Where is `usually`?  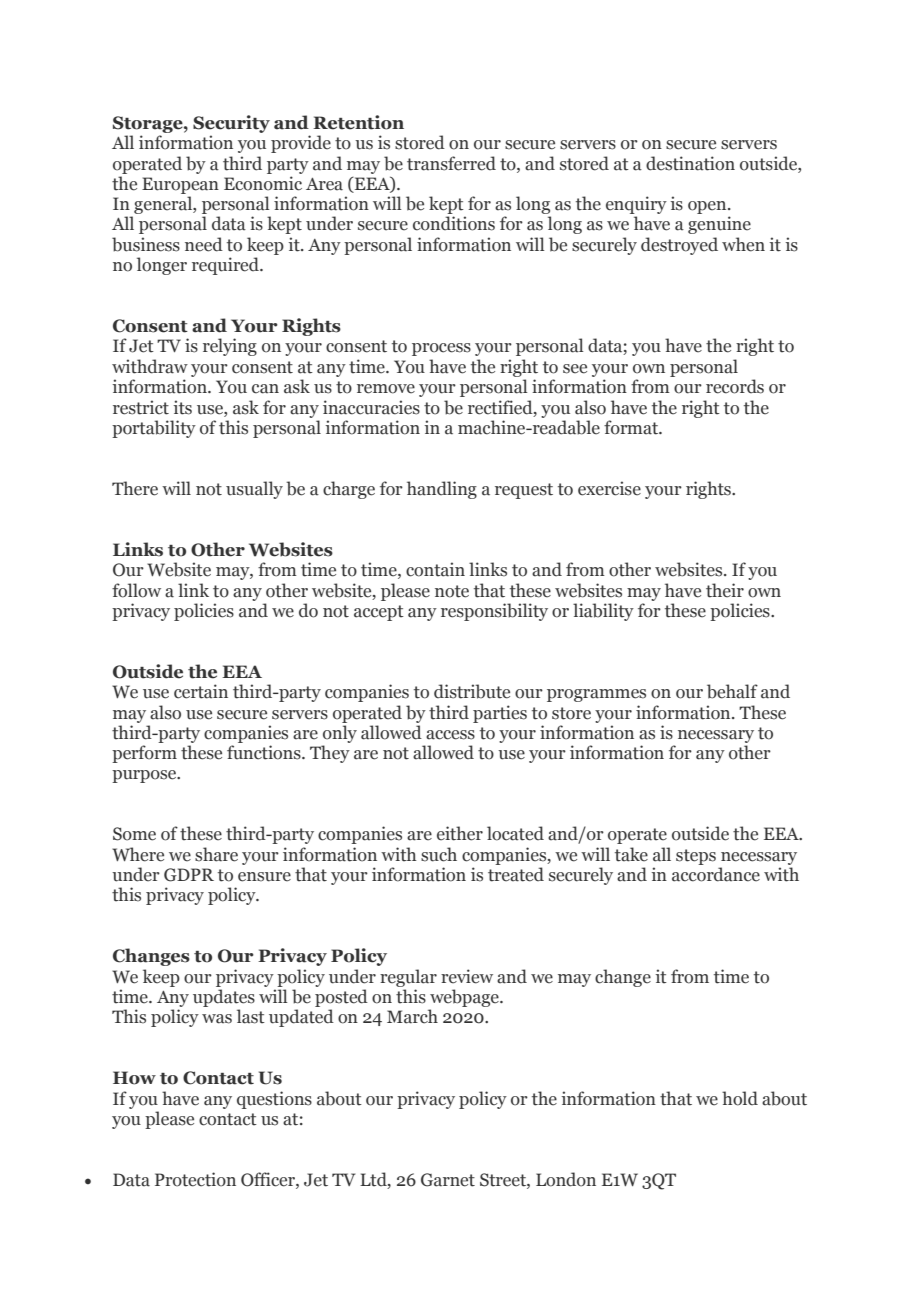
usually is located at coordinates (254, 490).
